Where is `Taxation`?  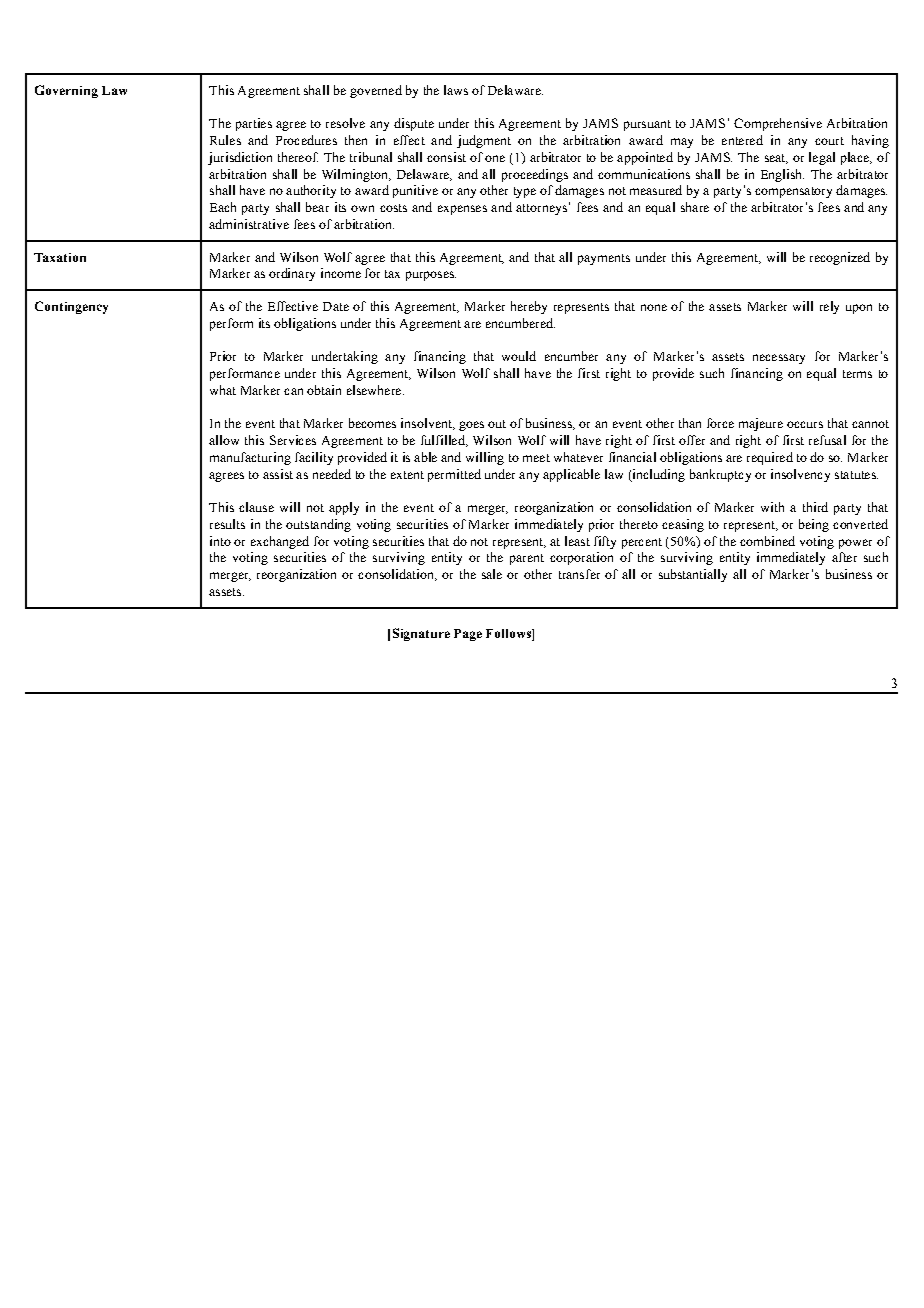 Taxation is located at coordinates (60, 257).
